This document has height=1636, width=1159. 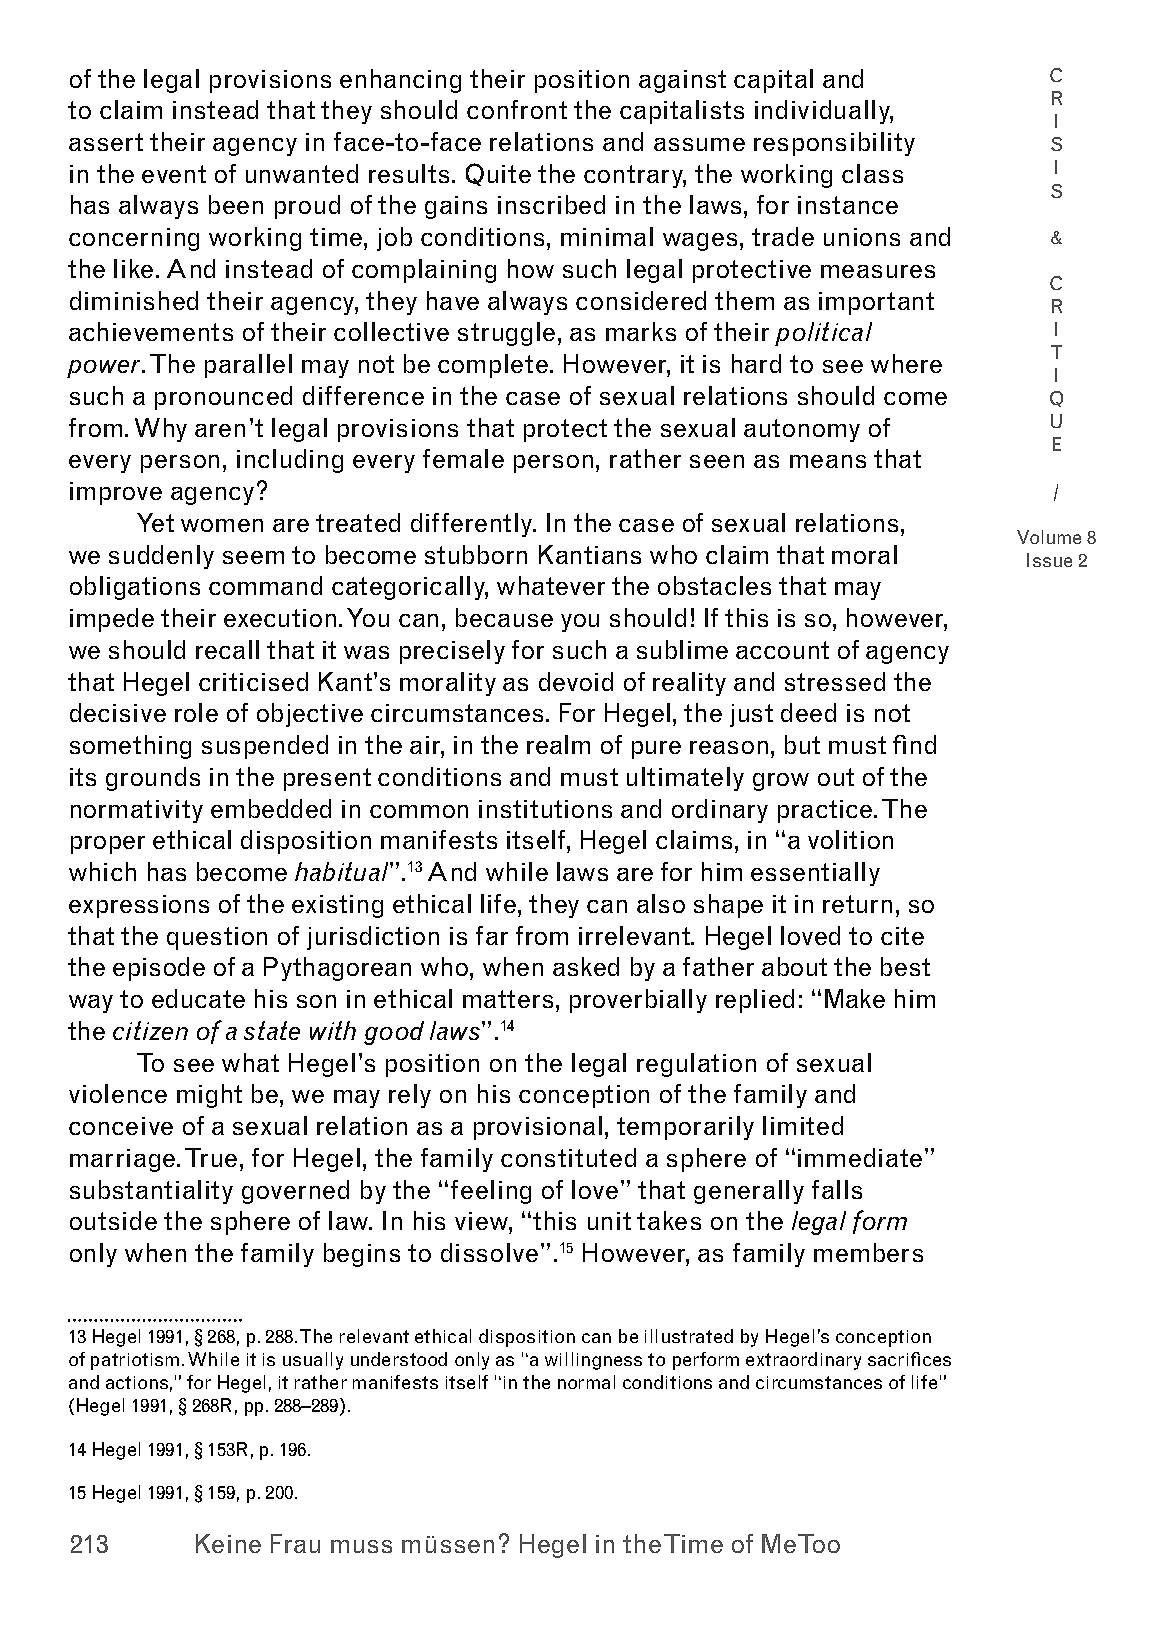 What do you see at coordinates (228, 1543) in the document?
I see `Keine` at bounding box center [228, 1543].
